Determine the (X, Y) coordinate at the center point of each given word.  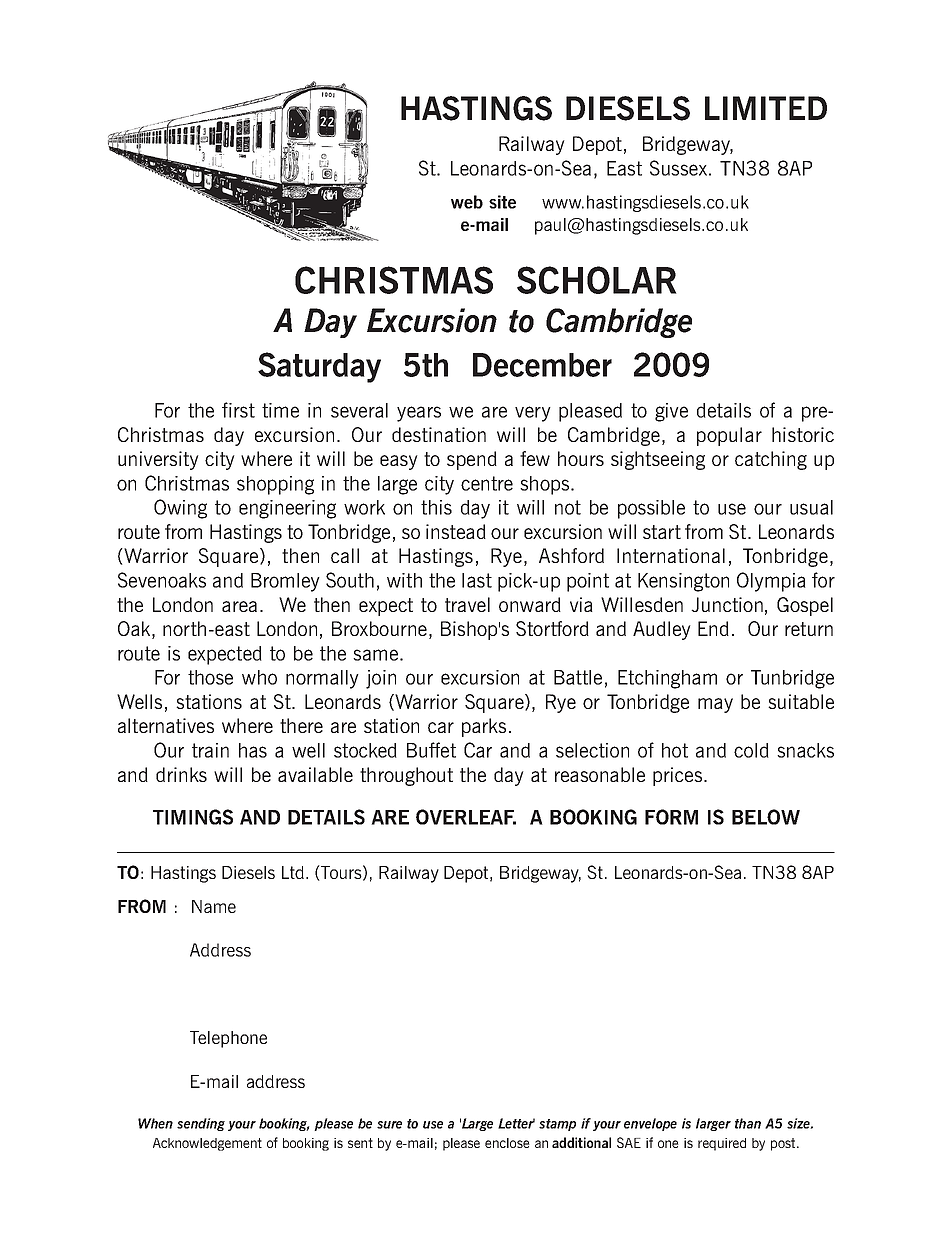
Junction (727, 604)
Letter (516, 1123)
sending (201, 1124)
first (238, 410)
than (748, 1123)
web (467, 202)
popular (729, 436)
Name (214, 906)
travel (467, 604)
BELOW (766, 817)
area (239, 606)
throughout (406, 776)
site (502, 202)
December (542, 365)
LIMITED (766, 108)
